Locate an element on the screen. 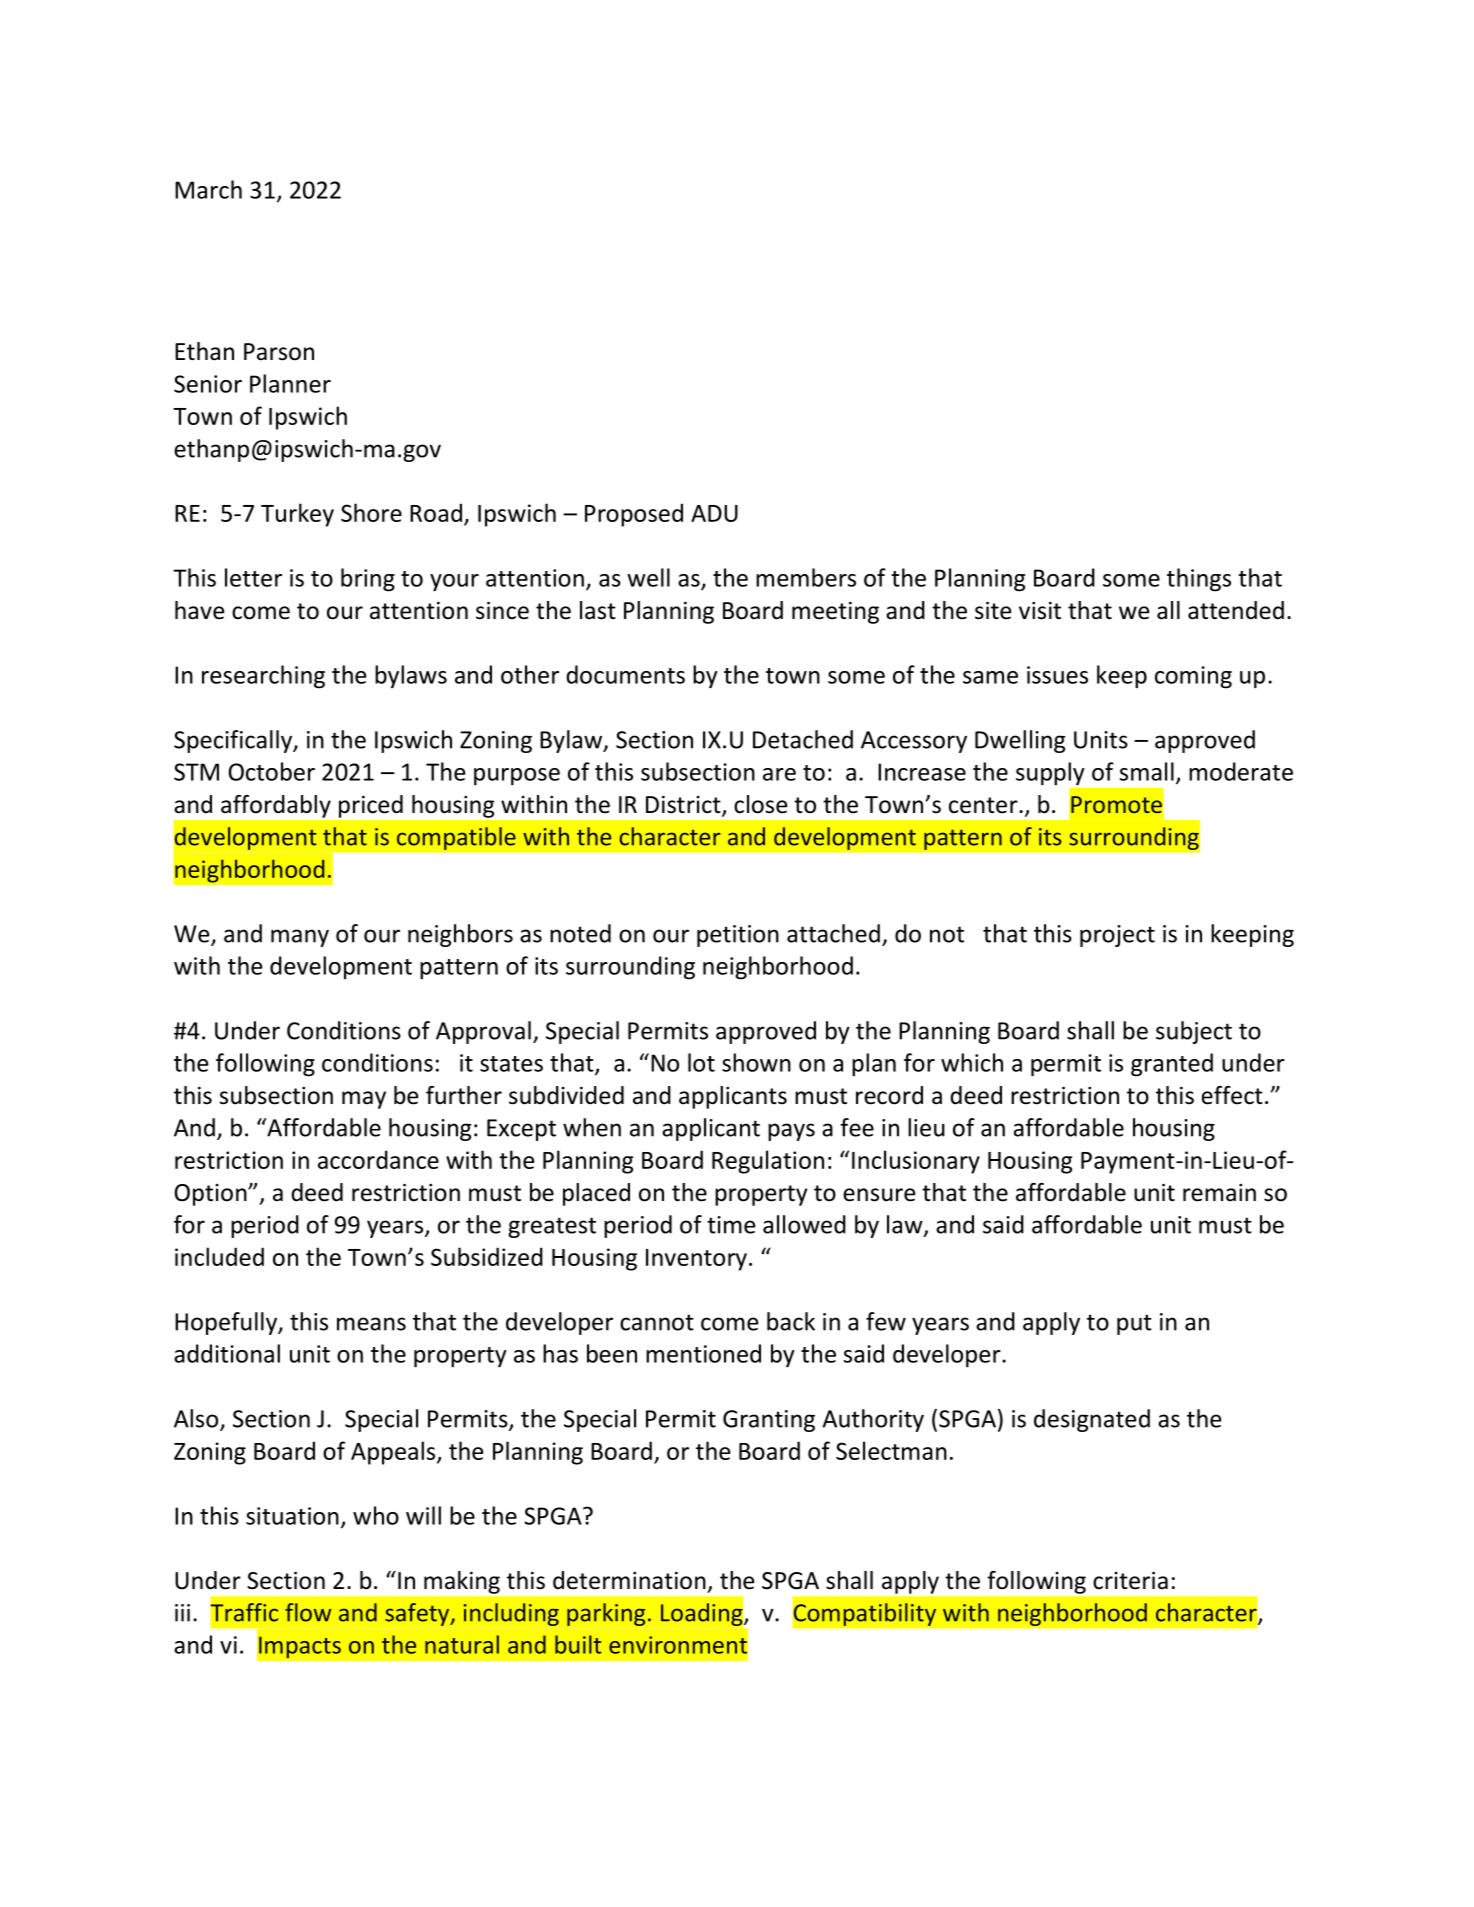 The width and height of the screenshot is (1474, 1907). Regulation is located at coordinates (768, 1162).
